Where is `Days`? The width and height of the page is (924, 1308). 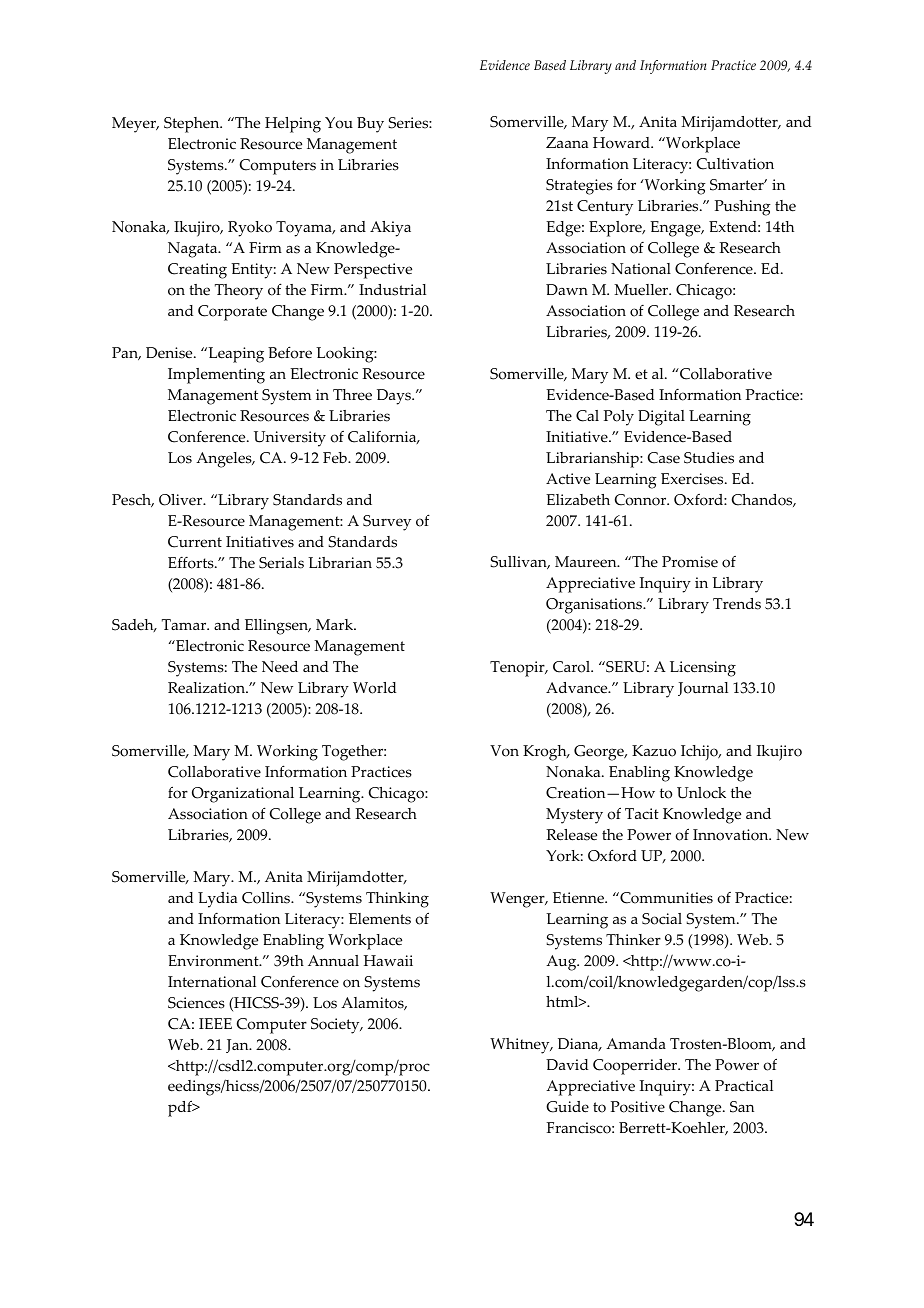
Days is located at coordinates (395, 397).
